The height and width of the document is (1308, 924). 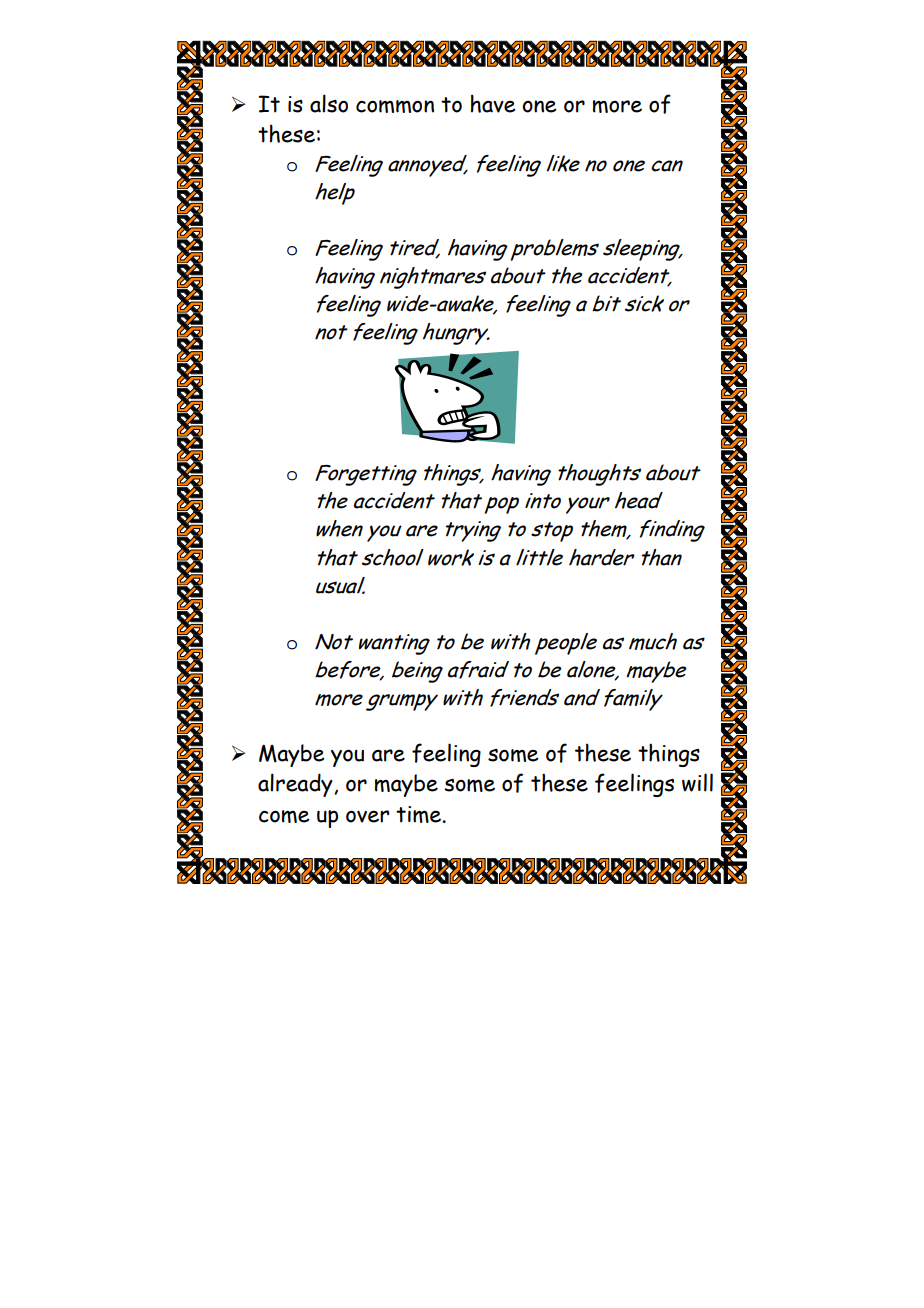 I want to click on over, so click(x=367, y=816).
